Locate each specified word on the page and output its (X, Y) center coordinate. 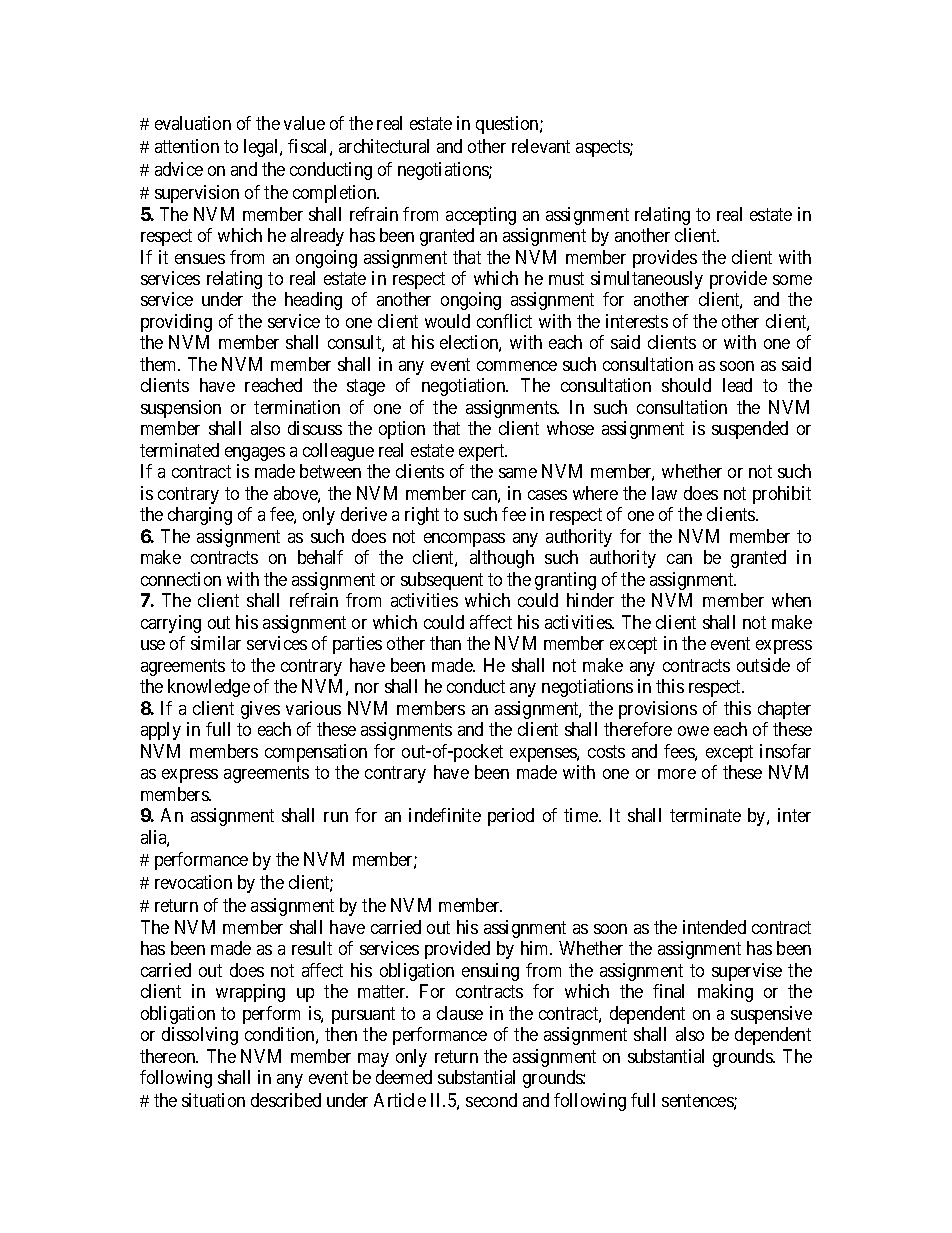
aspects (603, 148)
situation (213, 1100)
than (445, 643)
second (491, 1100)
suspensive (771, 1015)
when (791, 600)
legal (262, 148)
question (508, 125)
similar (216, 643)
